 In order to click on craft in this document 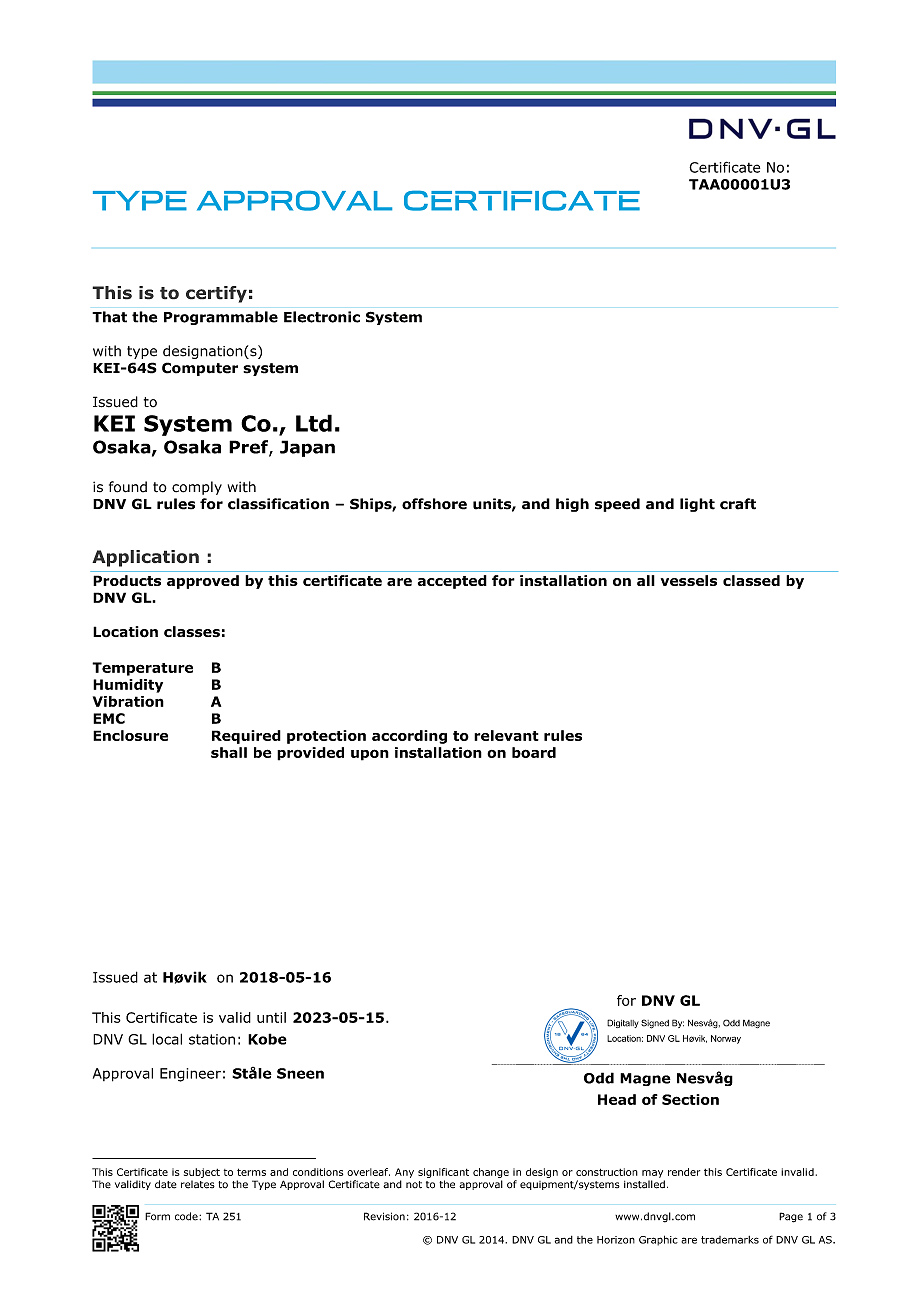, I will do `click(738, 504)`.
